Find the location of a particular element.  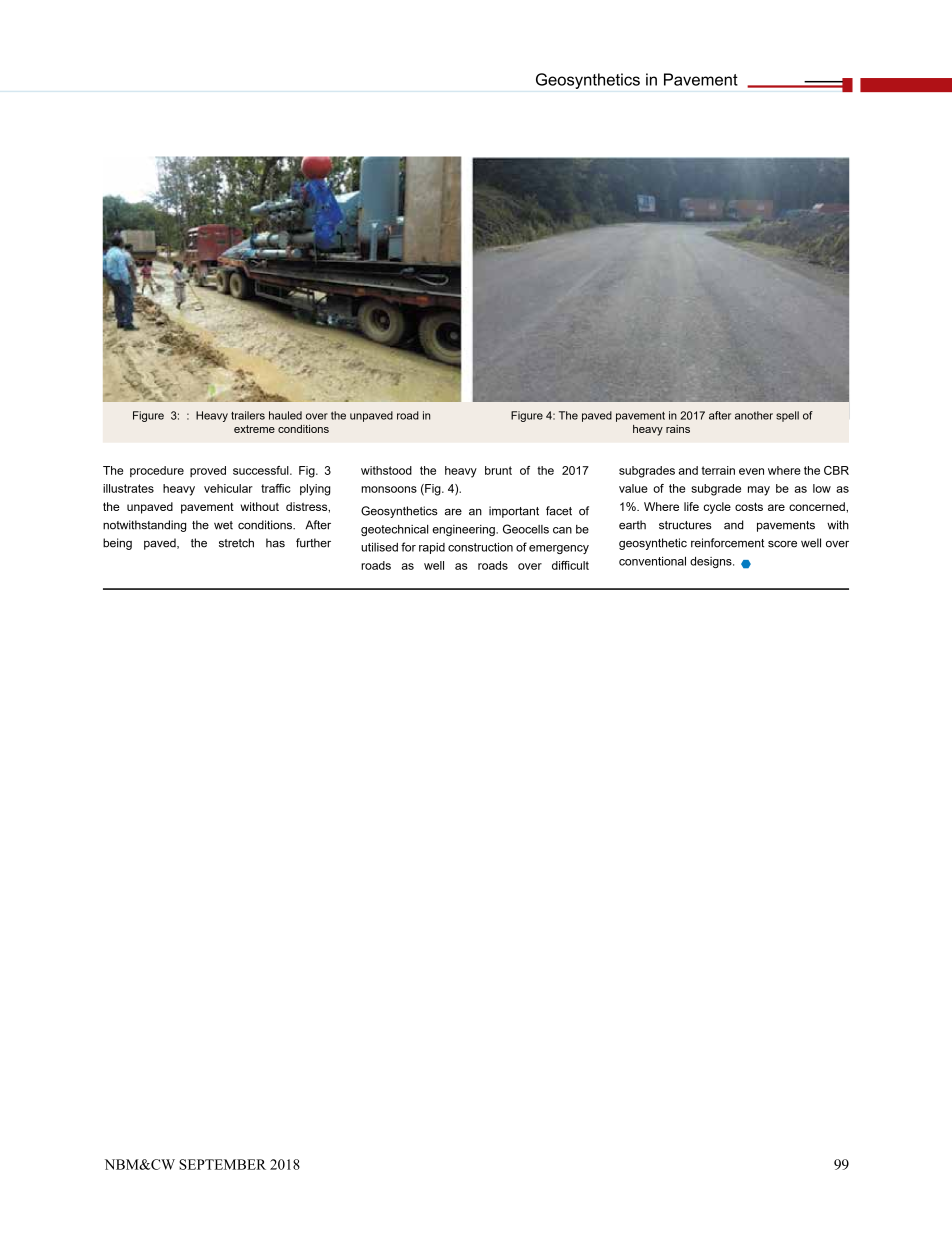

has is located at coordinates (275, 543).
